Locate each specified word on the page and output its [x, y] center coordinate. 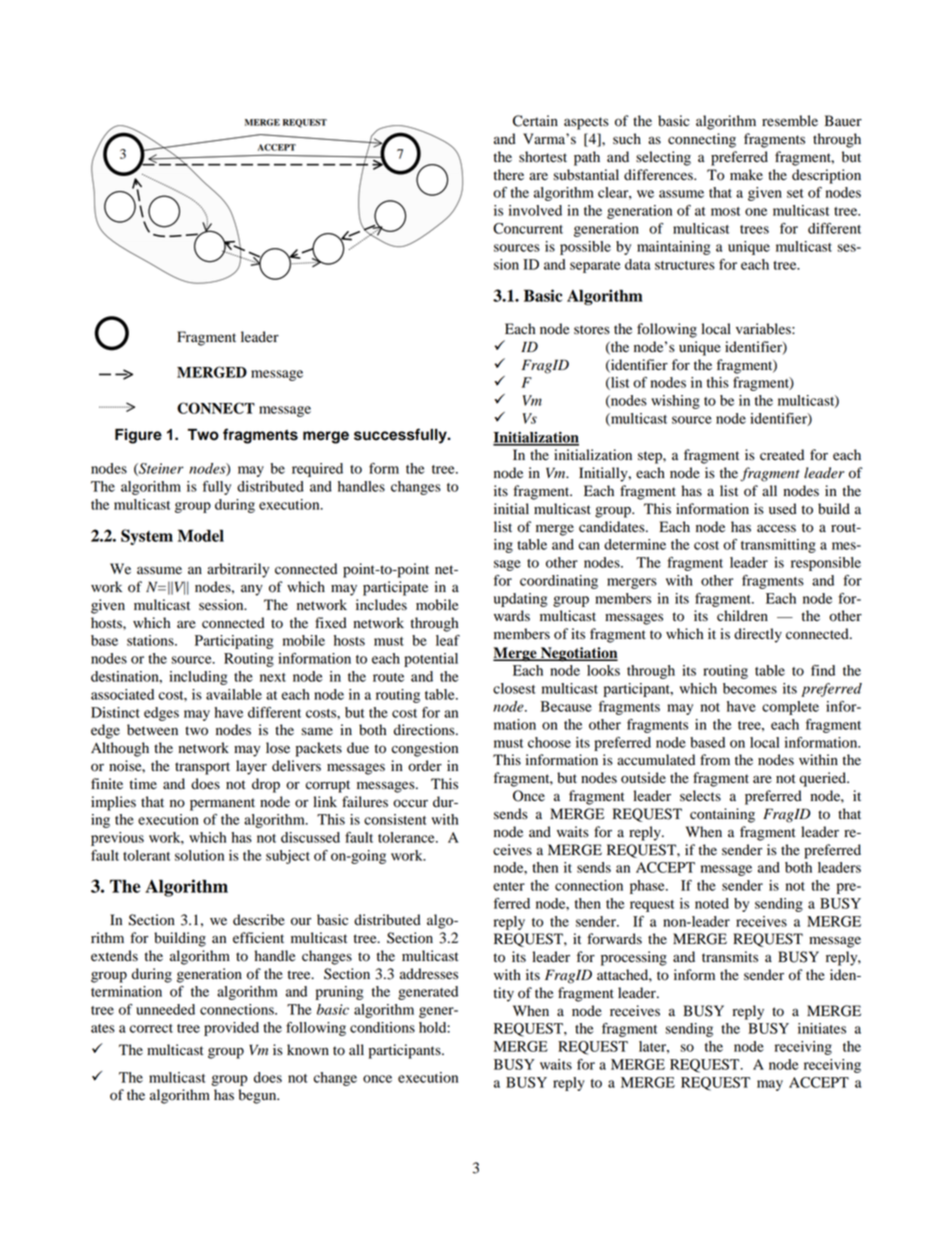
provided [231, 1029]
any [252, 590]
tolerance [407, 837]
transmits [730, 956]
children [742, 616]
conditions [382, 1027]
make [746, 175]
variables [764, 329]
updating [521, 600]
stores [592, 330]
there [509, 175]
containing [722, 815]
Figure [138, 436]
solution [199, 855]
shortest [543, 157]
